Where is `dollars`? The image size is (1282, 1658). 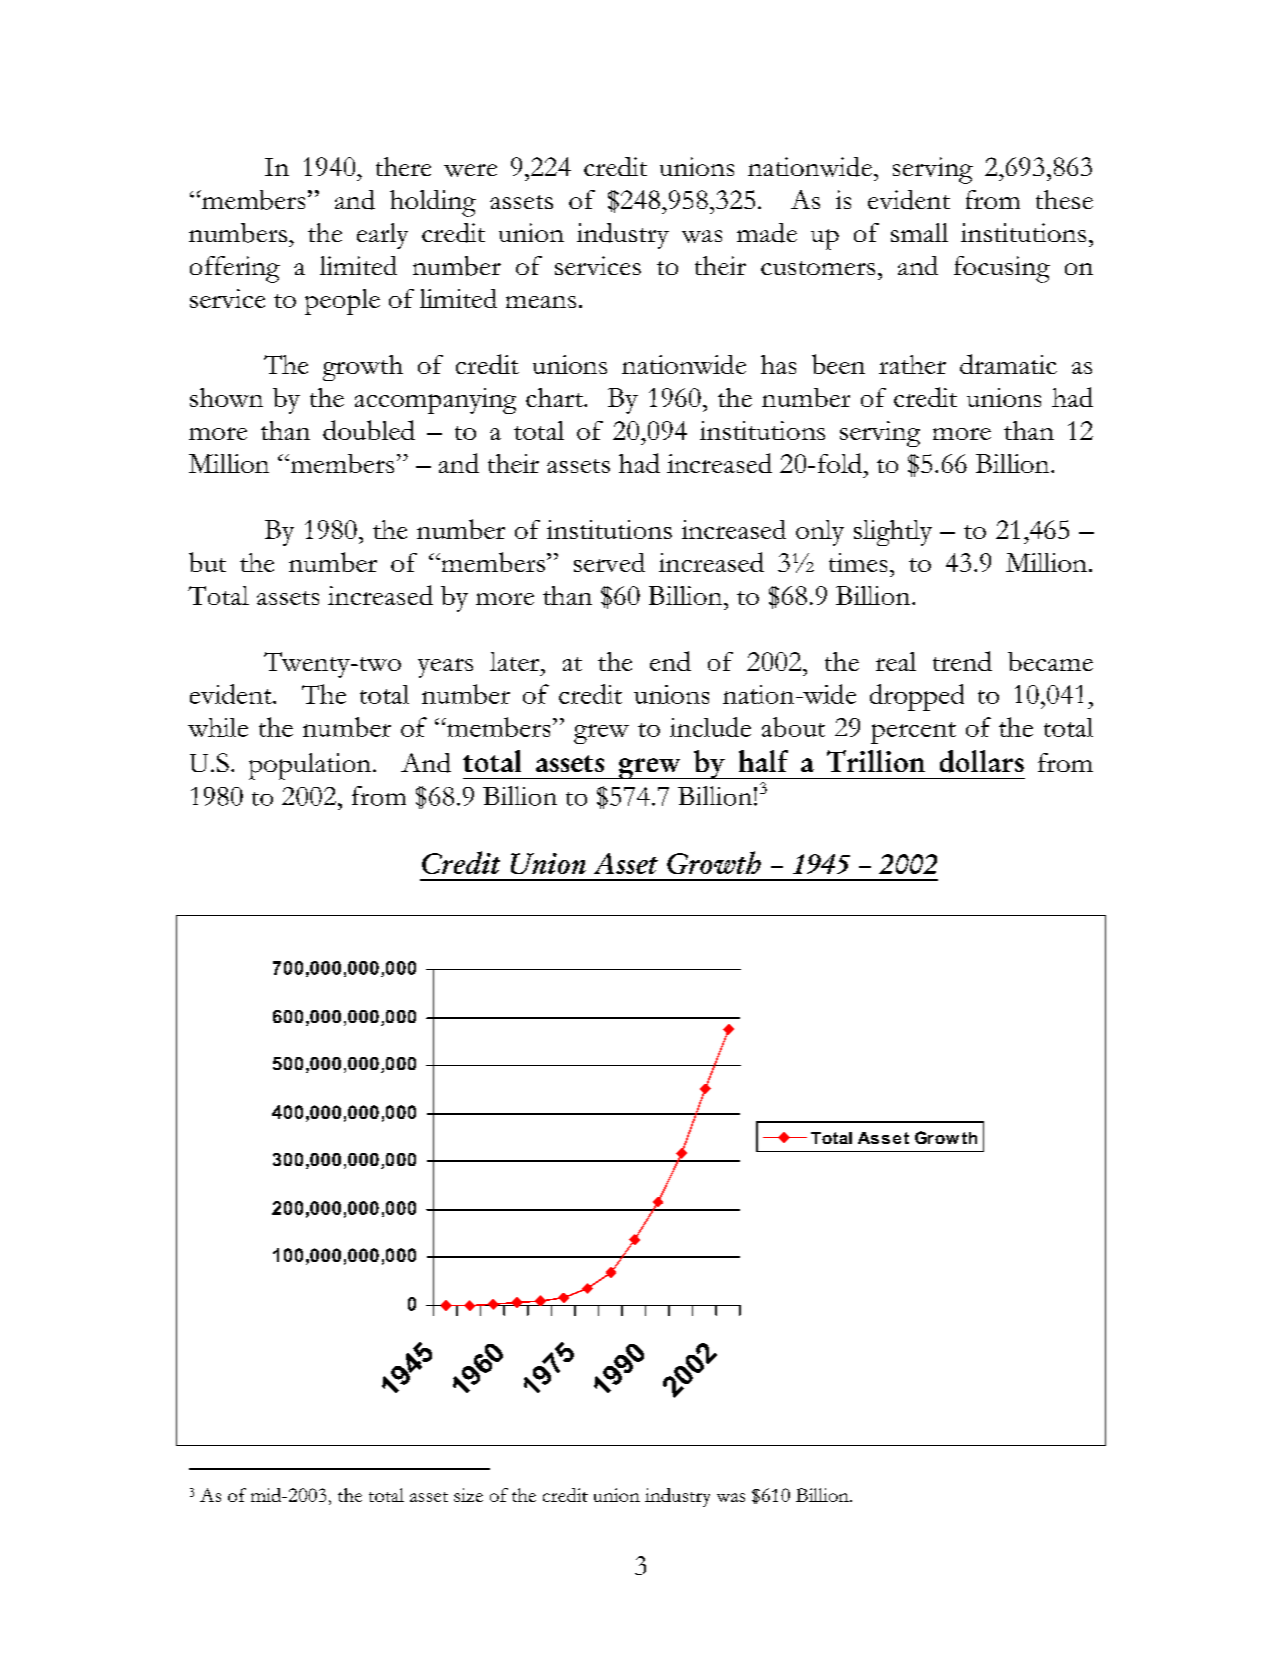
dollars is located at coordinates (982, 761).
